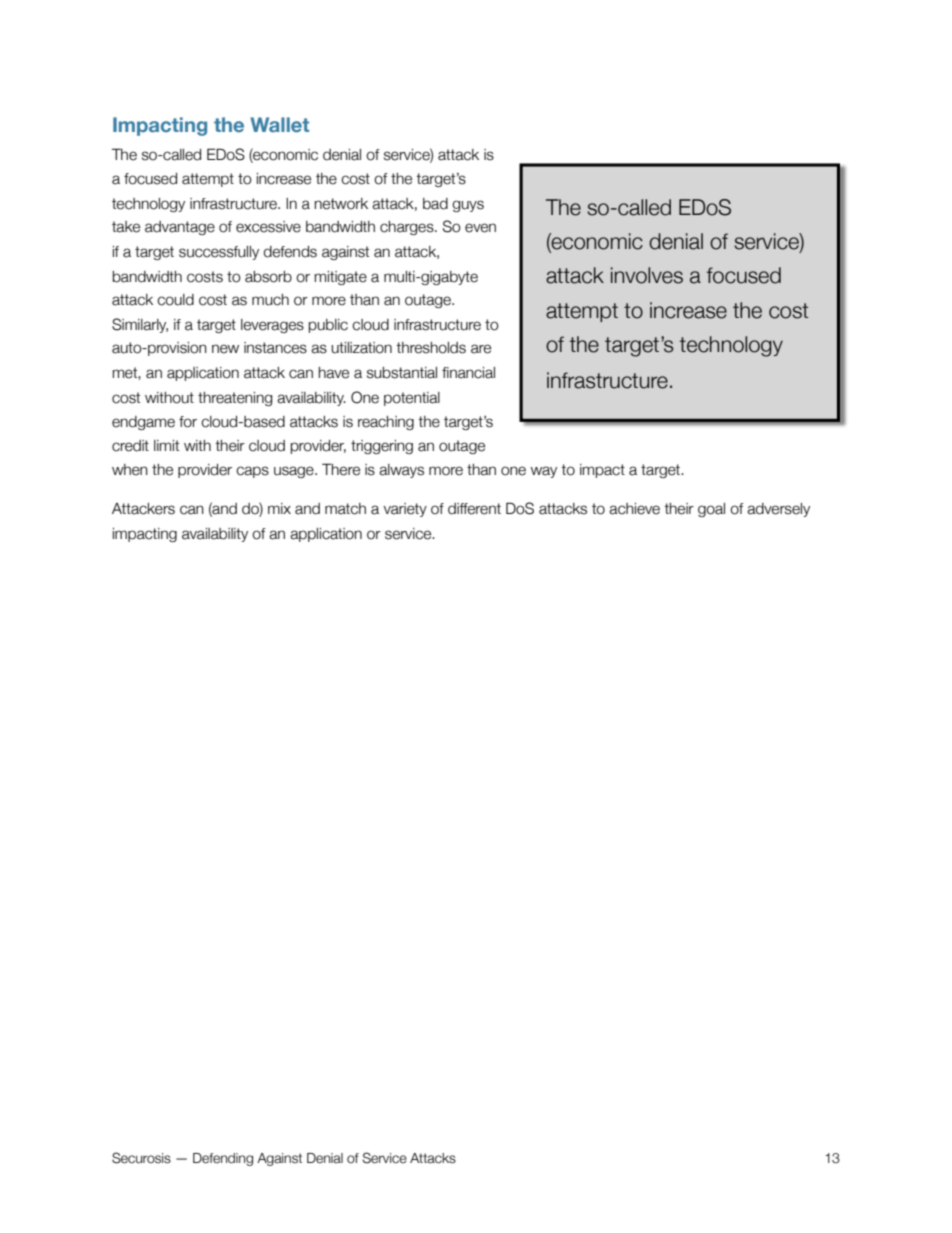  I want to click on achieve, so click(634, 509).
